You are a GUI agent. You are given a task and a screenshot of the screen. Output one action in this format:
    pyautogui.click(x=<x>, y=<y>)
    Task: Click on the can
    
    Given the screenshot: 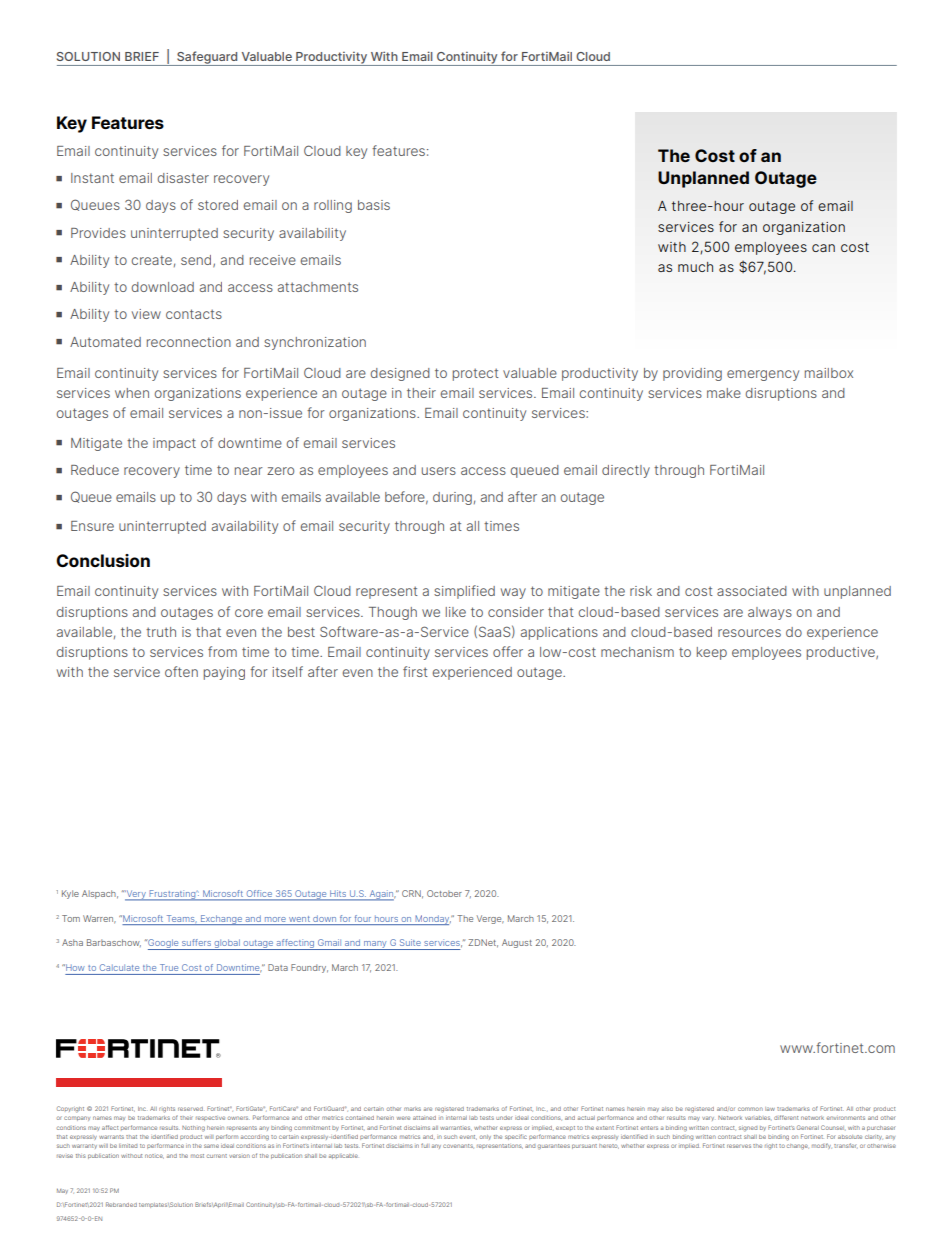 What is the action you would take?
    pyautogui.click(x=823, y=248)
